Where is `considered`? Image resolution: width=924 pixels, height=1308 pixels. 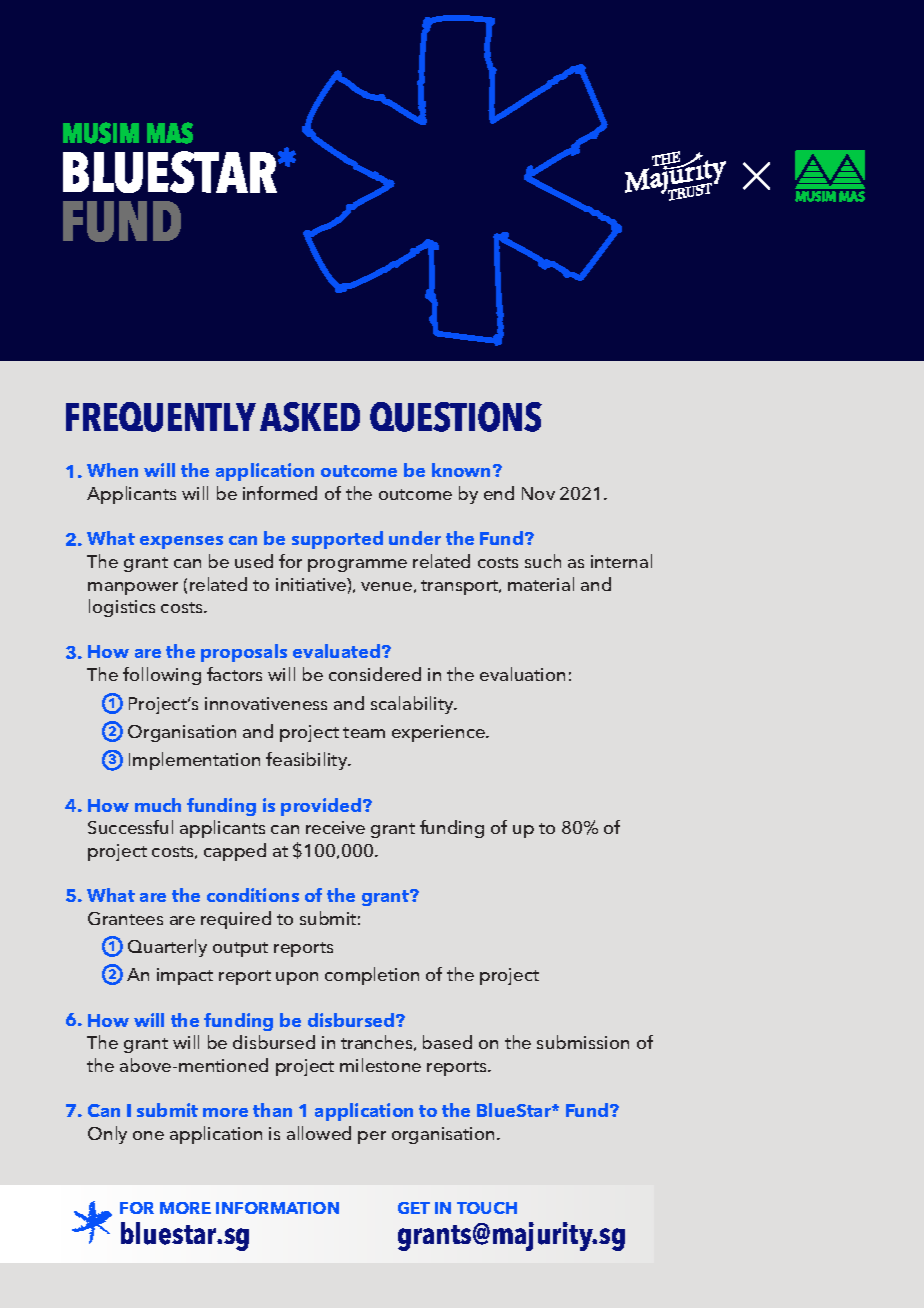
considered is located at coordinates (375, 674).
